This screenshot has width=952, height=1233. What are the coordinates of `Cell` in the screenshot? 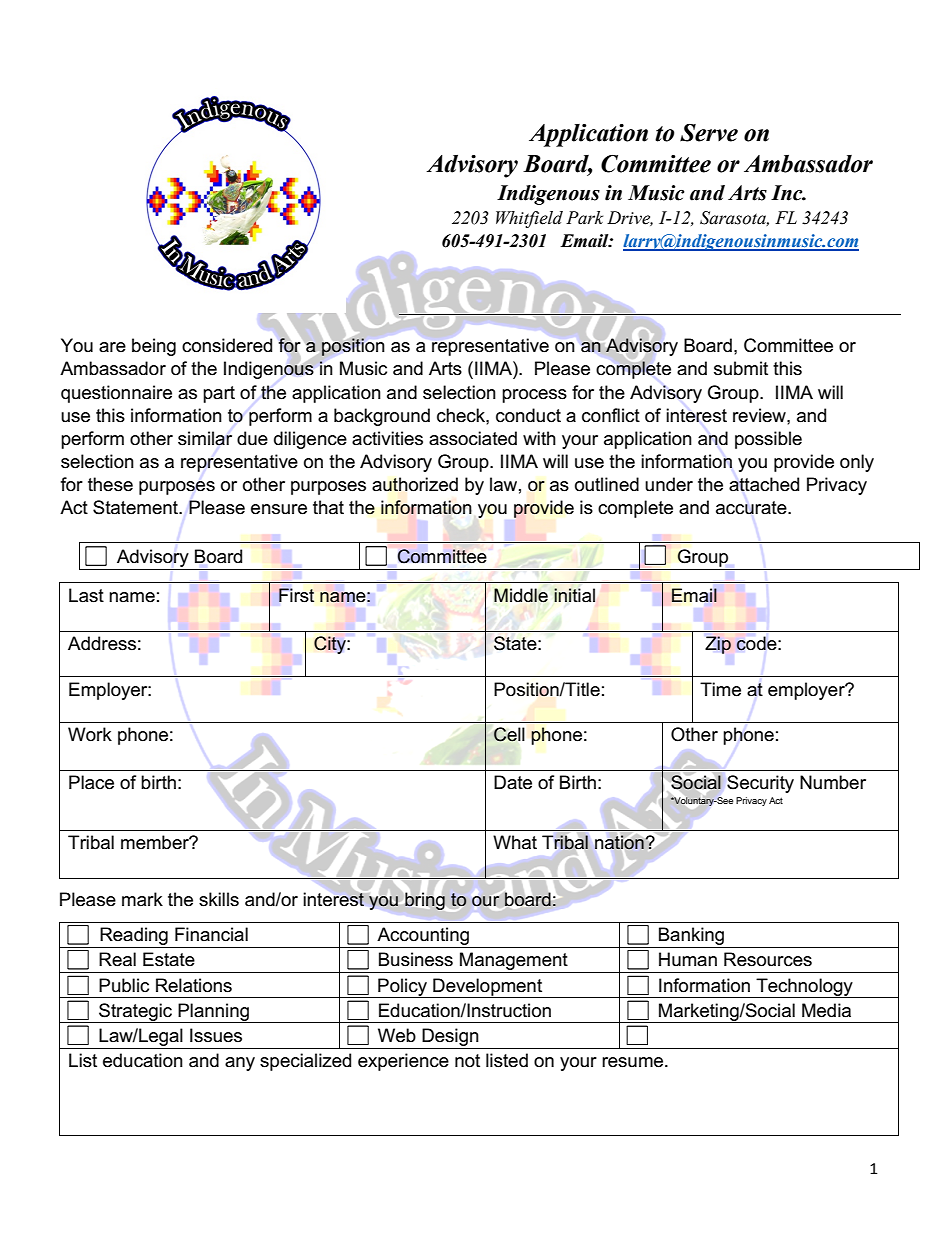 It's located at (509, 734).
